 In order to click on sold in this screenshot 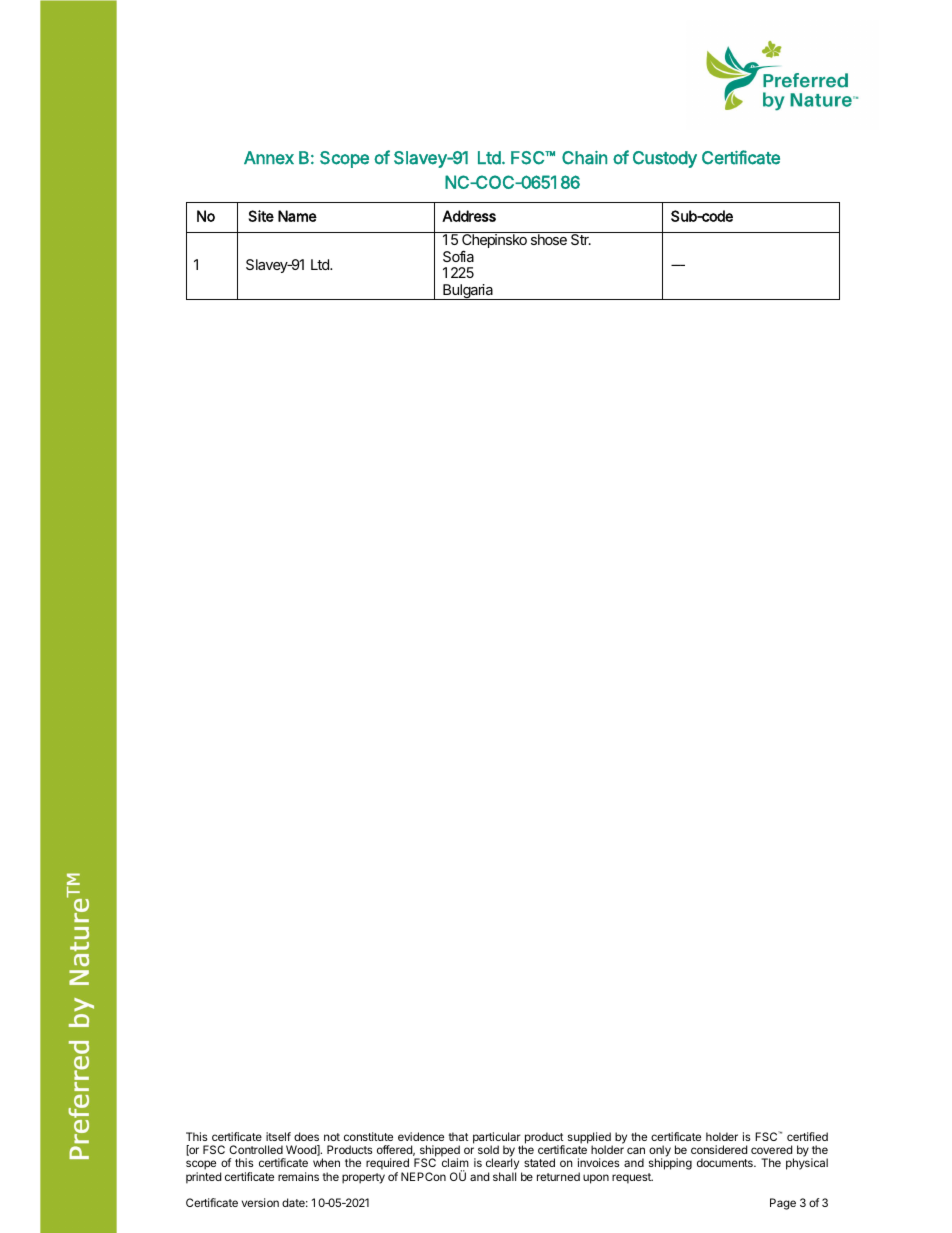, I will do `click(488, 1149)`.
